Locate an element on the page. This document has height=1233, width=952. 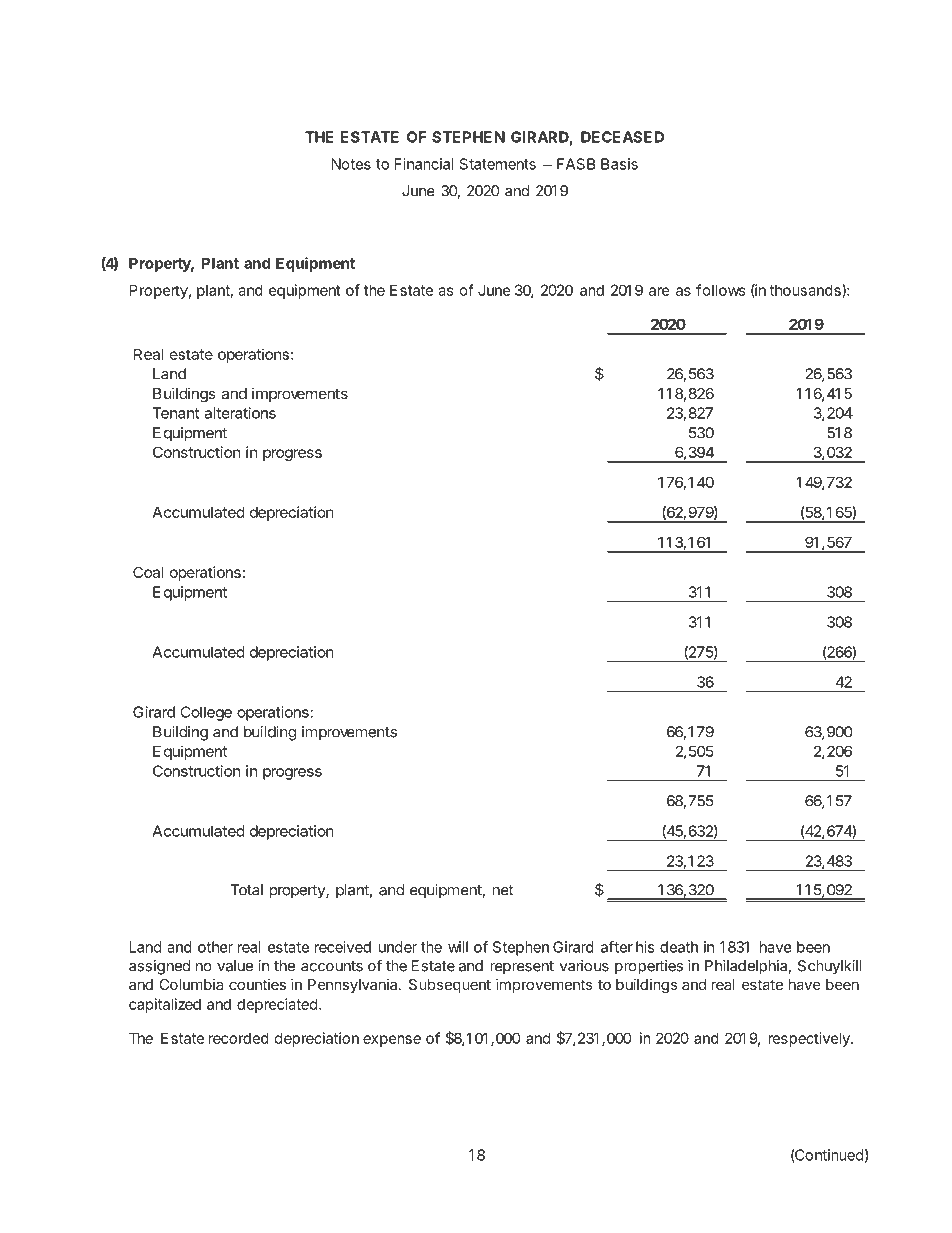
Subsequent is located at coordinates (450, 986).
